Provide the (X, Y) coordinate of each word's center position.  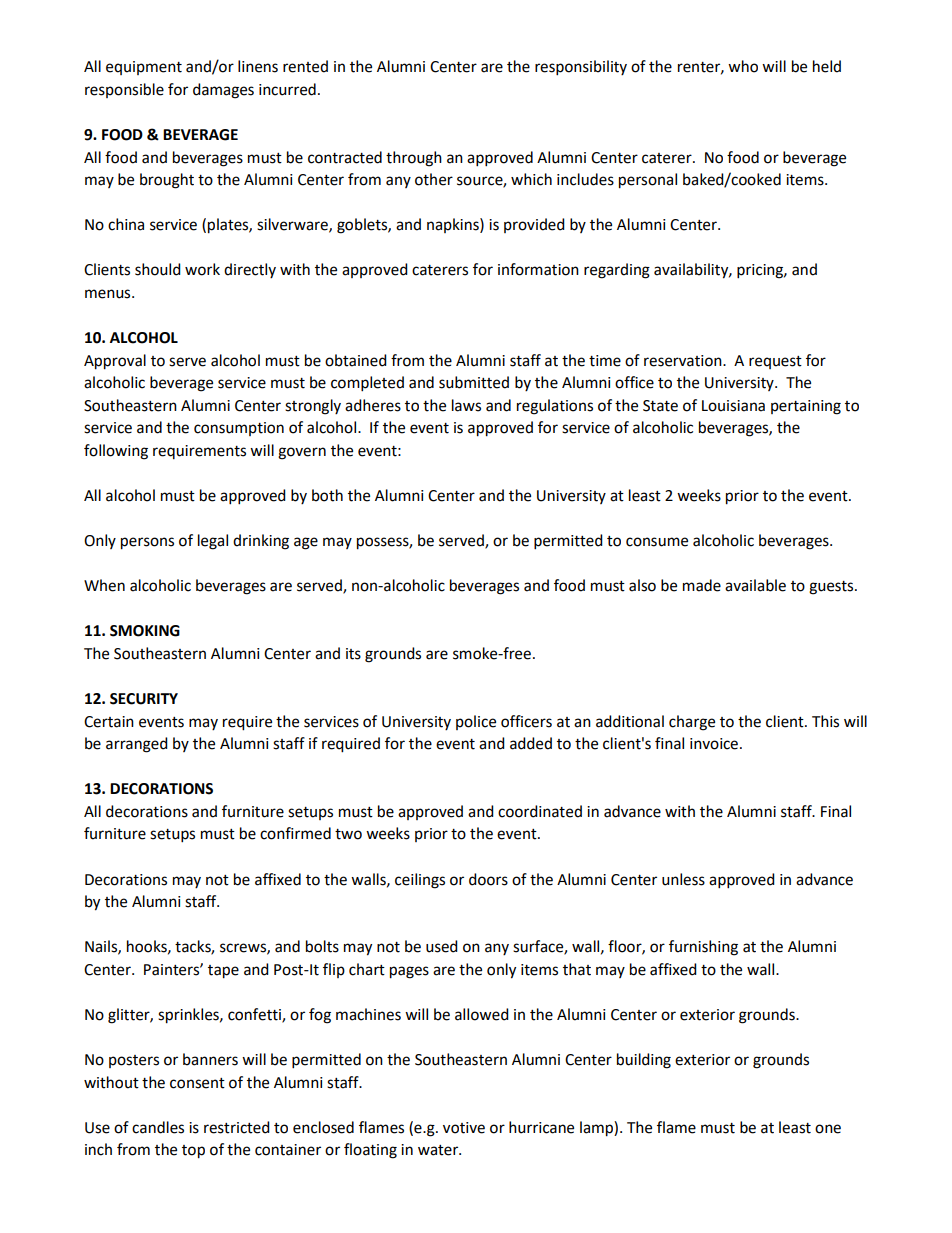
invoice (715, 744)
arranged (137, 745)
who (743, 66)
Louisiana (733, 406)
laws (466, 405)
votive (464, 1128)
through (414, 159)
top (193, 1152)
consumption (239, 429)
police (476, 722)
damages (223, 91)
